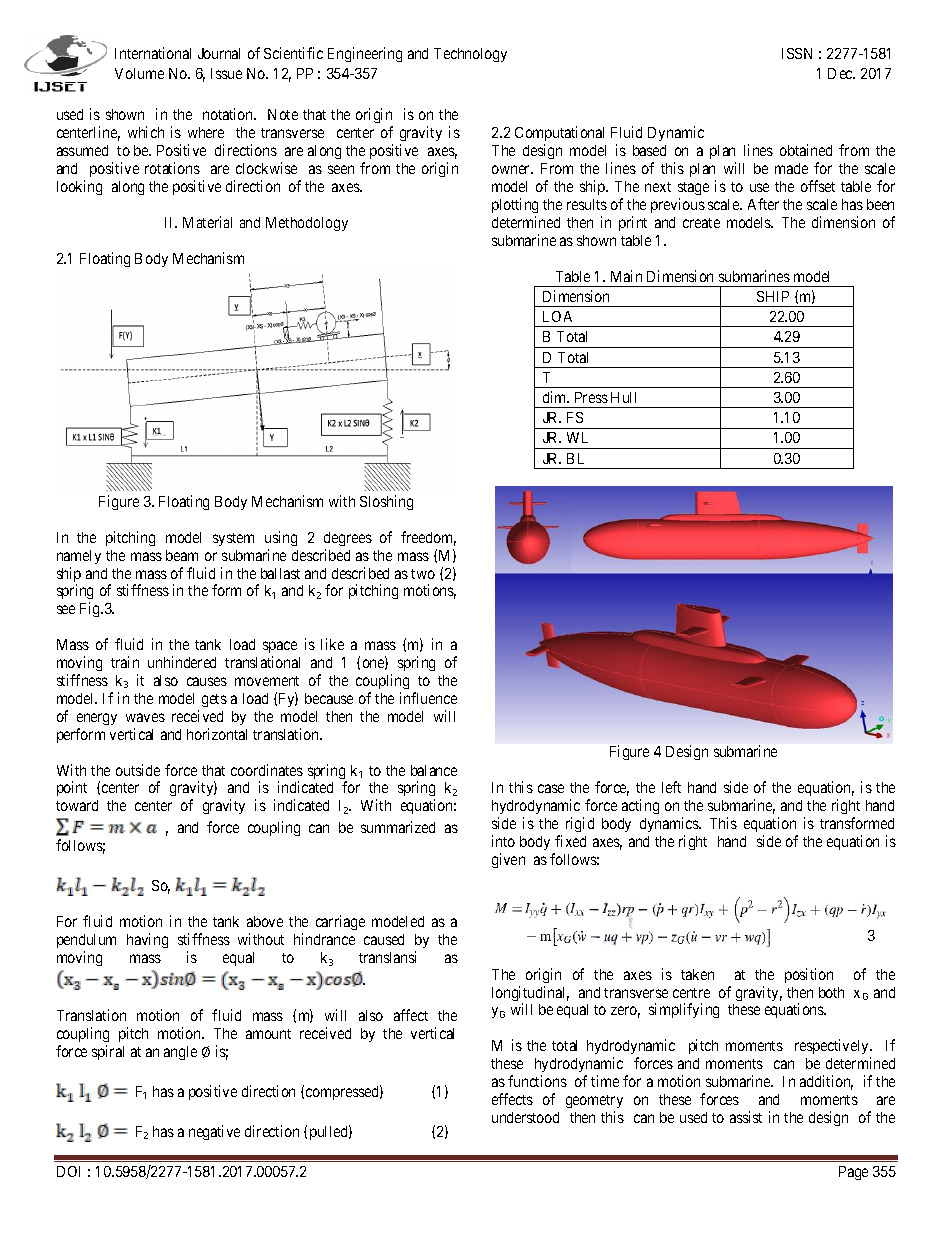  I want to click on negative, so click(214, 1132).
